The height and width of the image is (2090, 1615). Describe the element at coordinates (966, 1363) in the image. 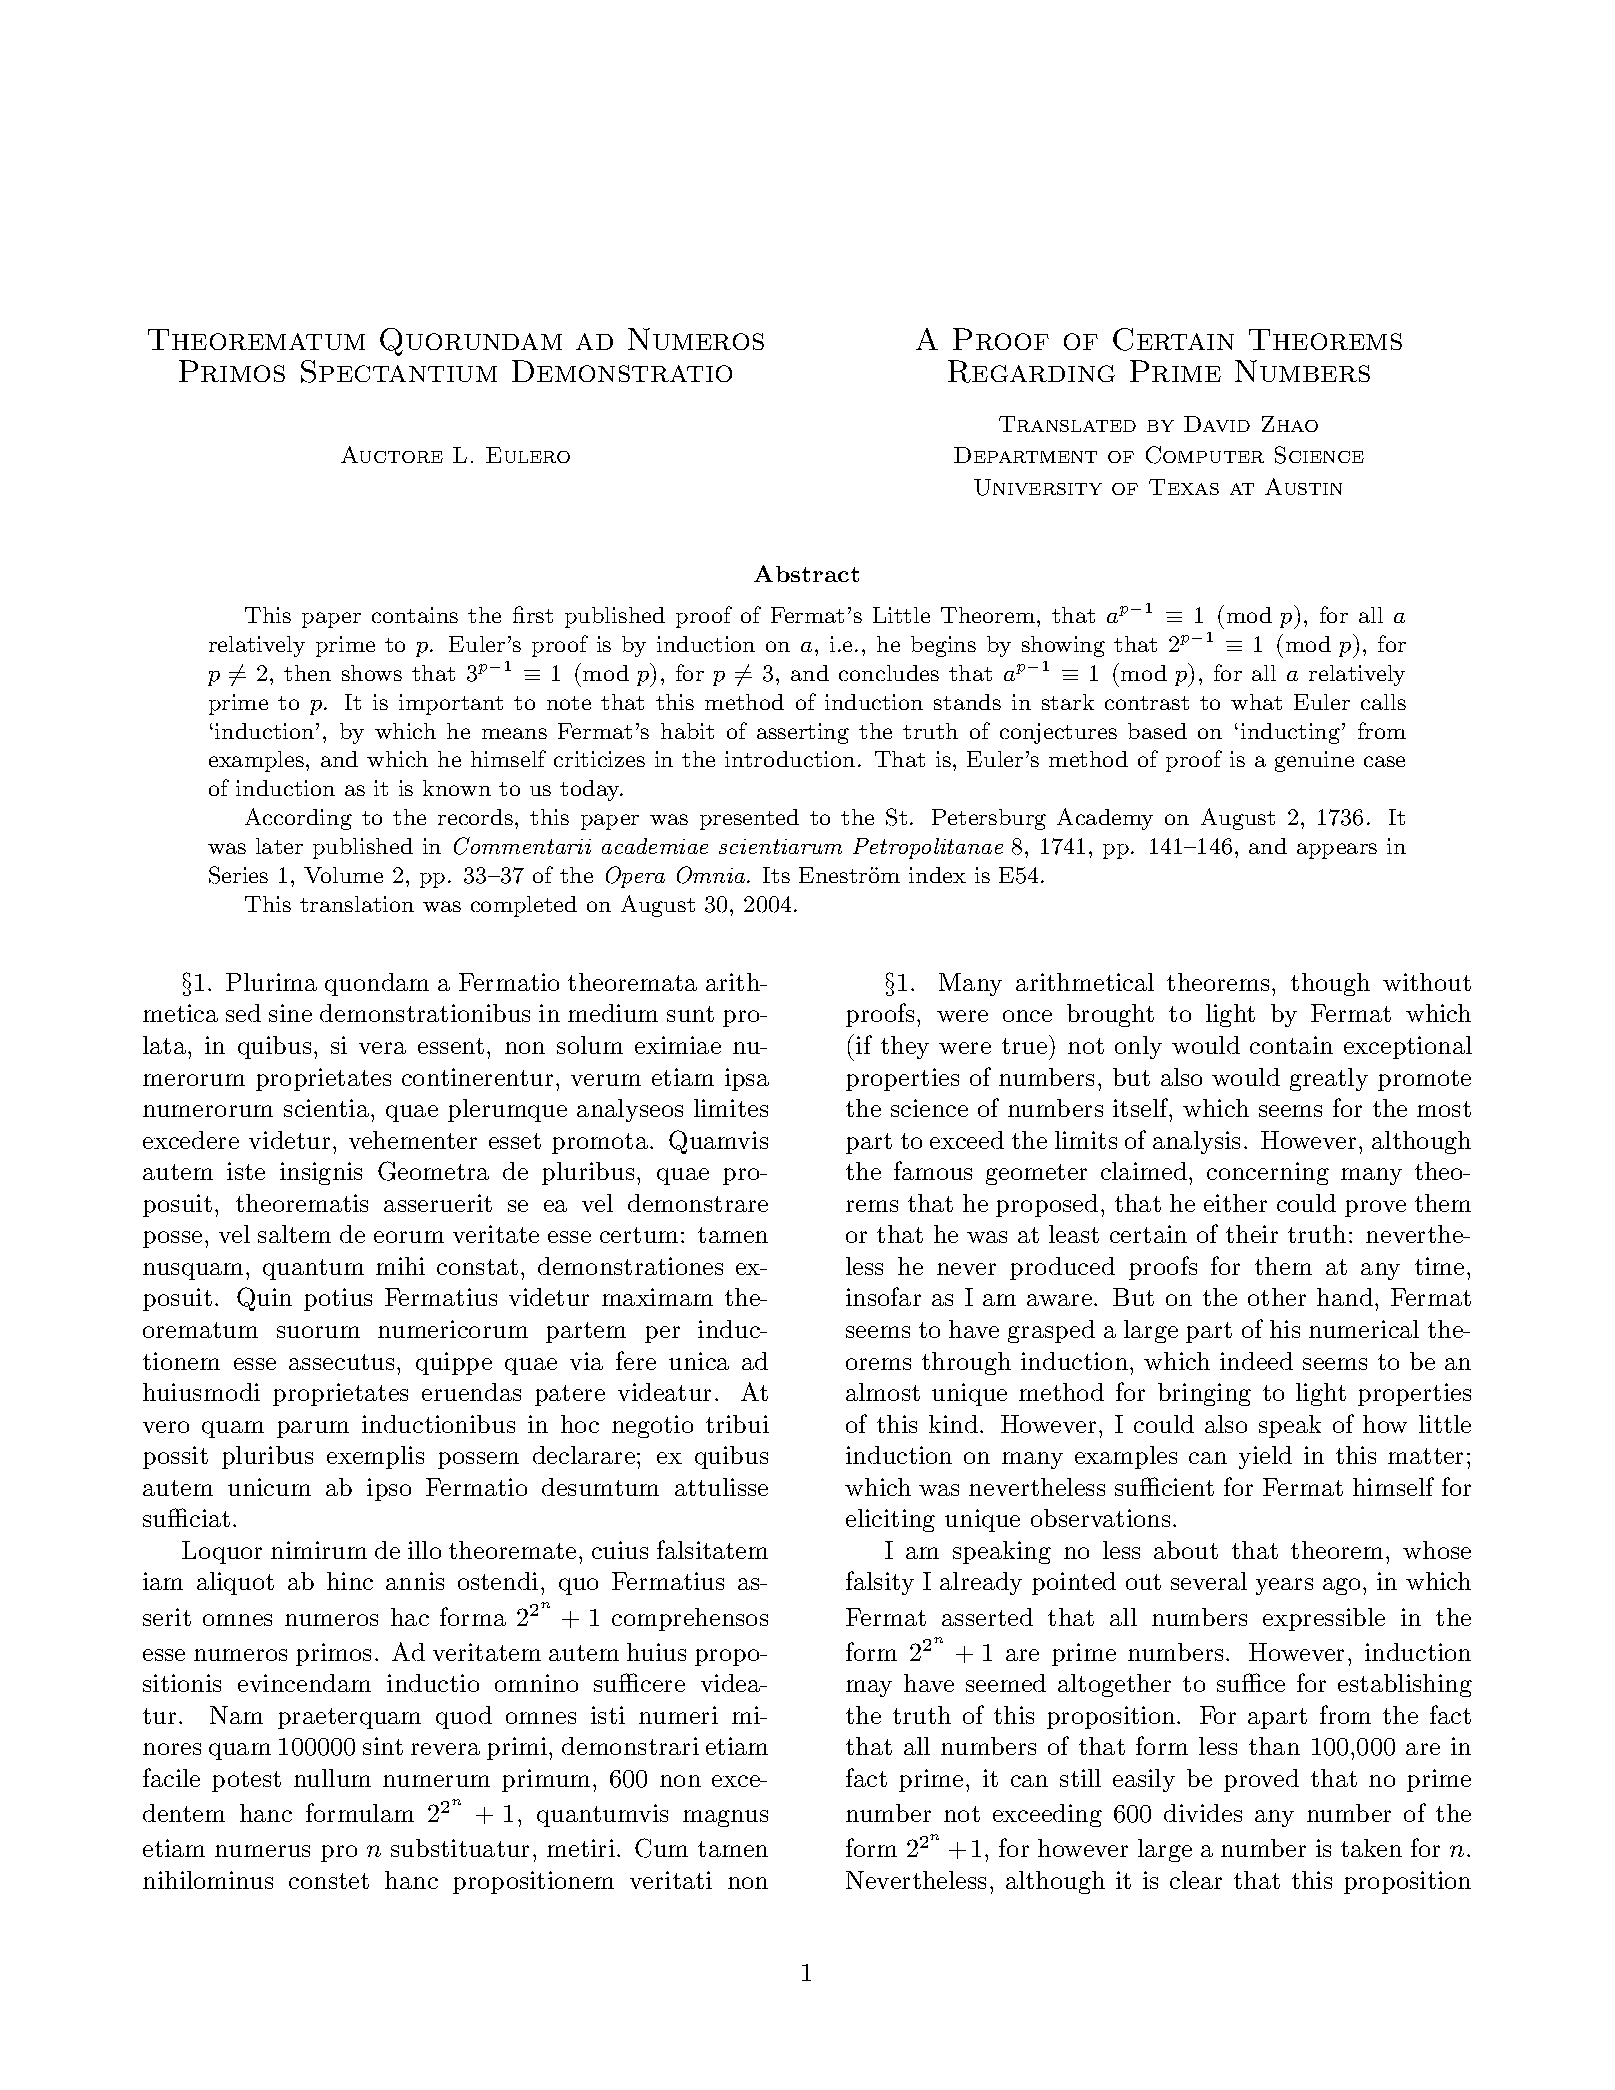

I see `through` at that location.
